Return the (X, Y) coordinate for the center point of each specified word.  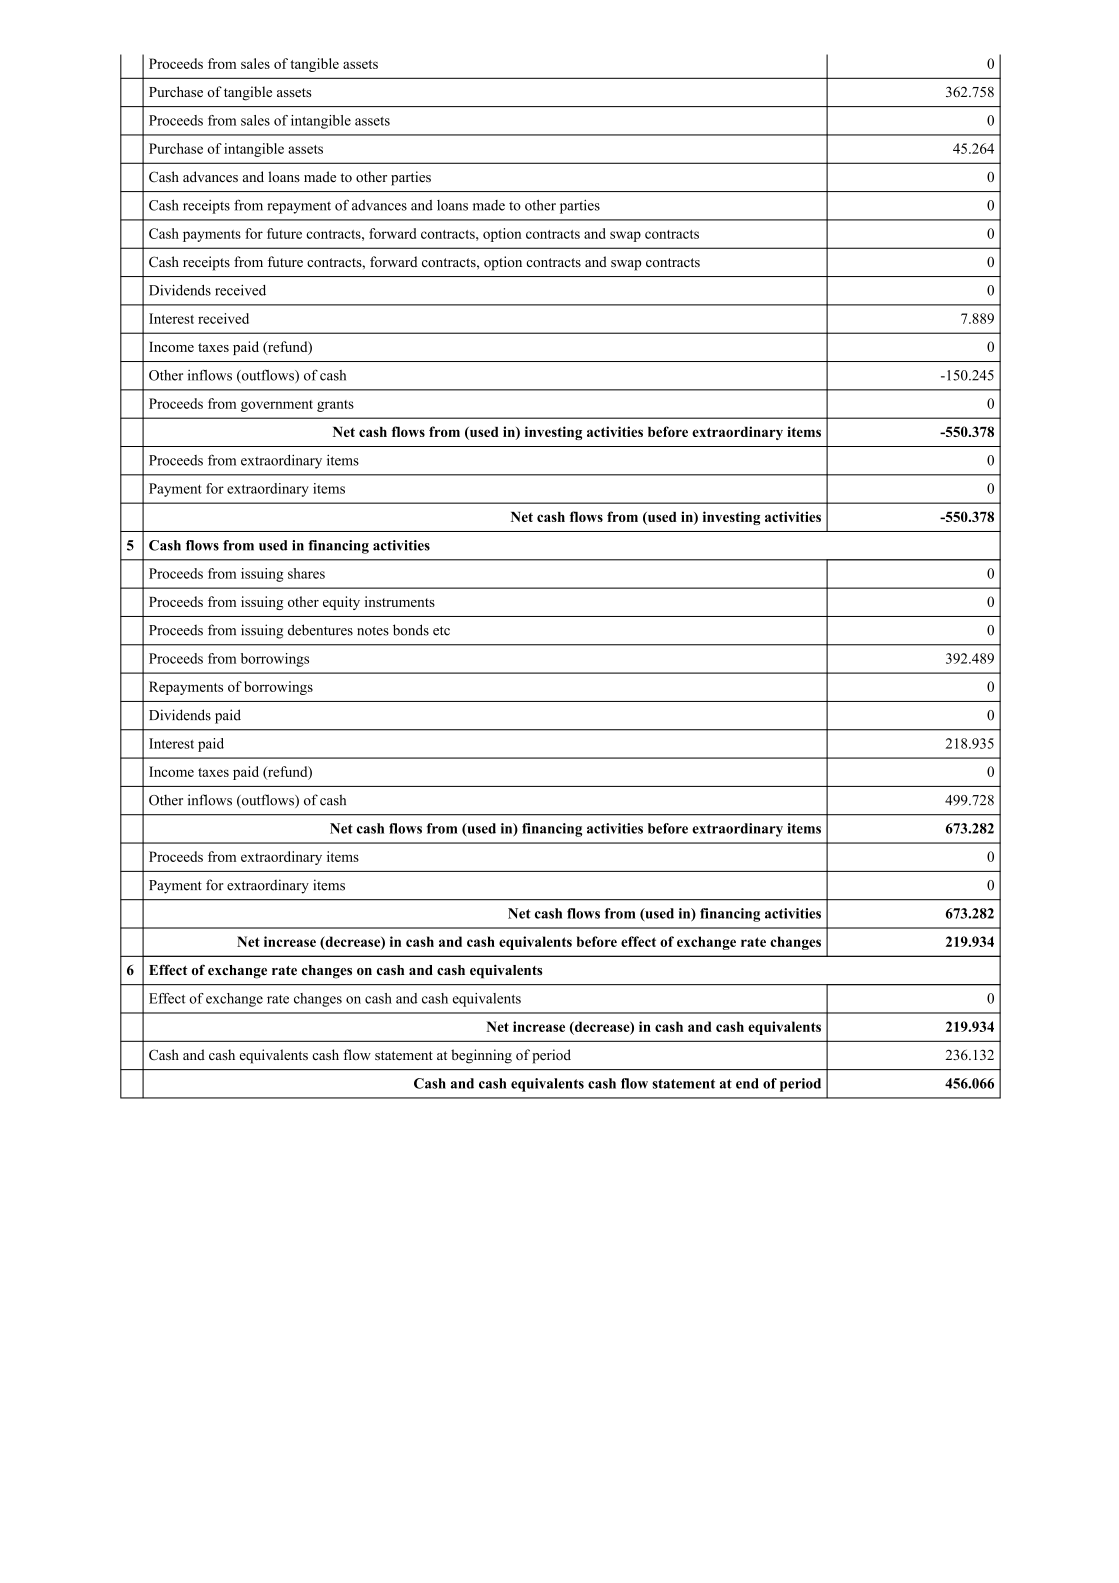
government (277, 406)
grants (335, 406)
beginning (481, 1056)
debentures (320, 630)
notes (373, 631)
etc (441, 631)
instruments (400, 601)
